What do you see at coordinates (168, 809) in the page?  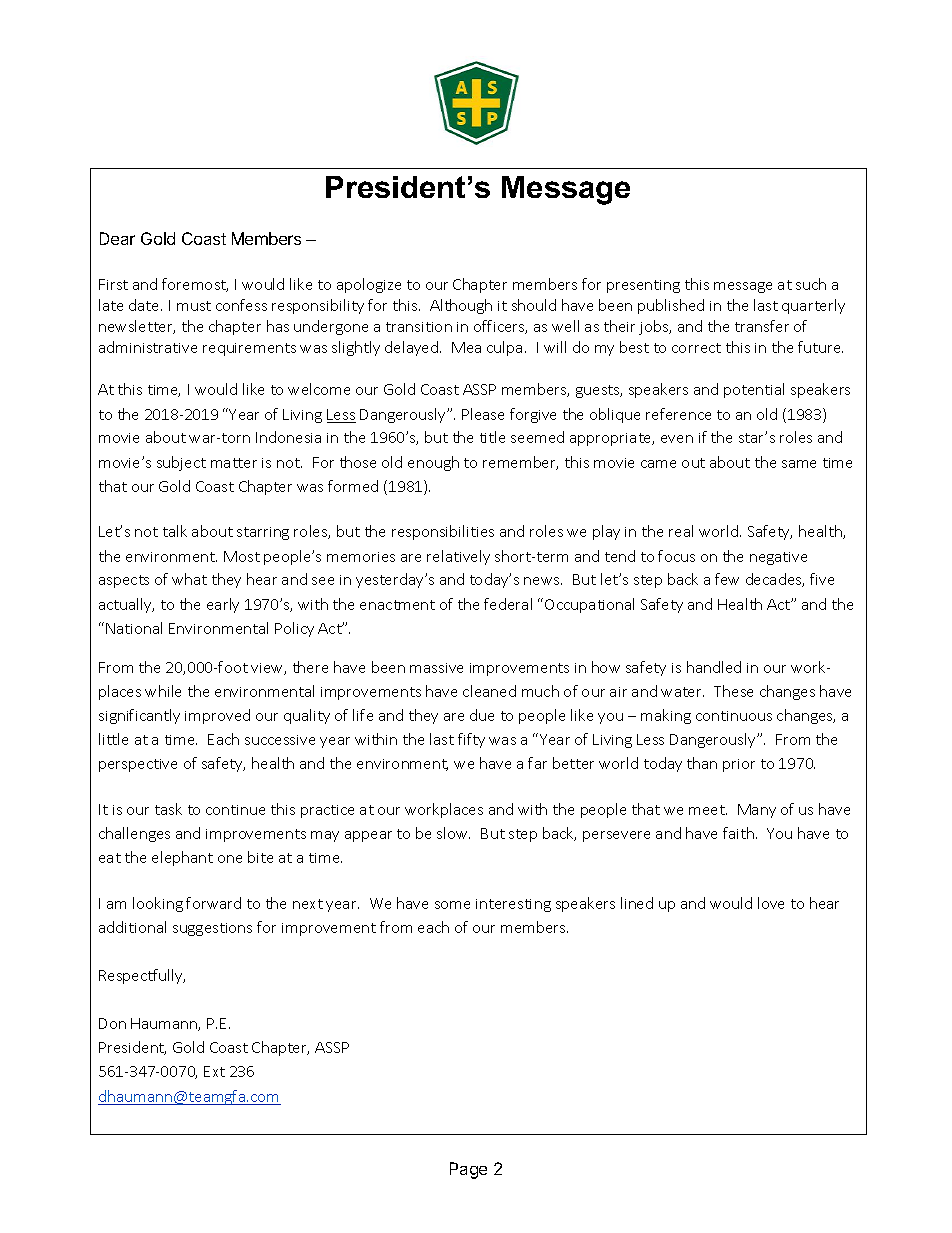 I see `task` at bounding box center [168, 809].
